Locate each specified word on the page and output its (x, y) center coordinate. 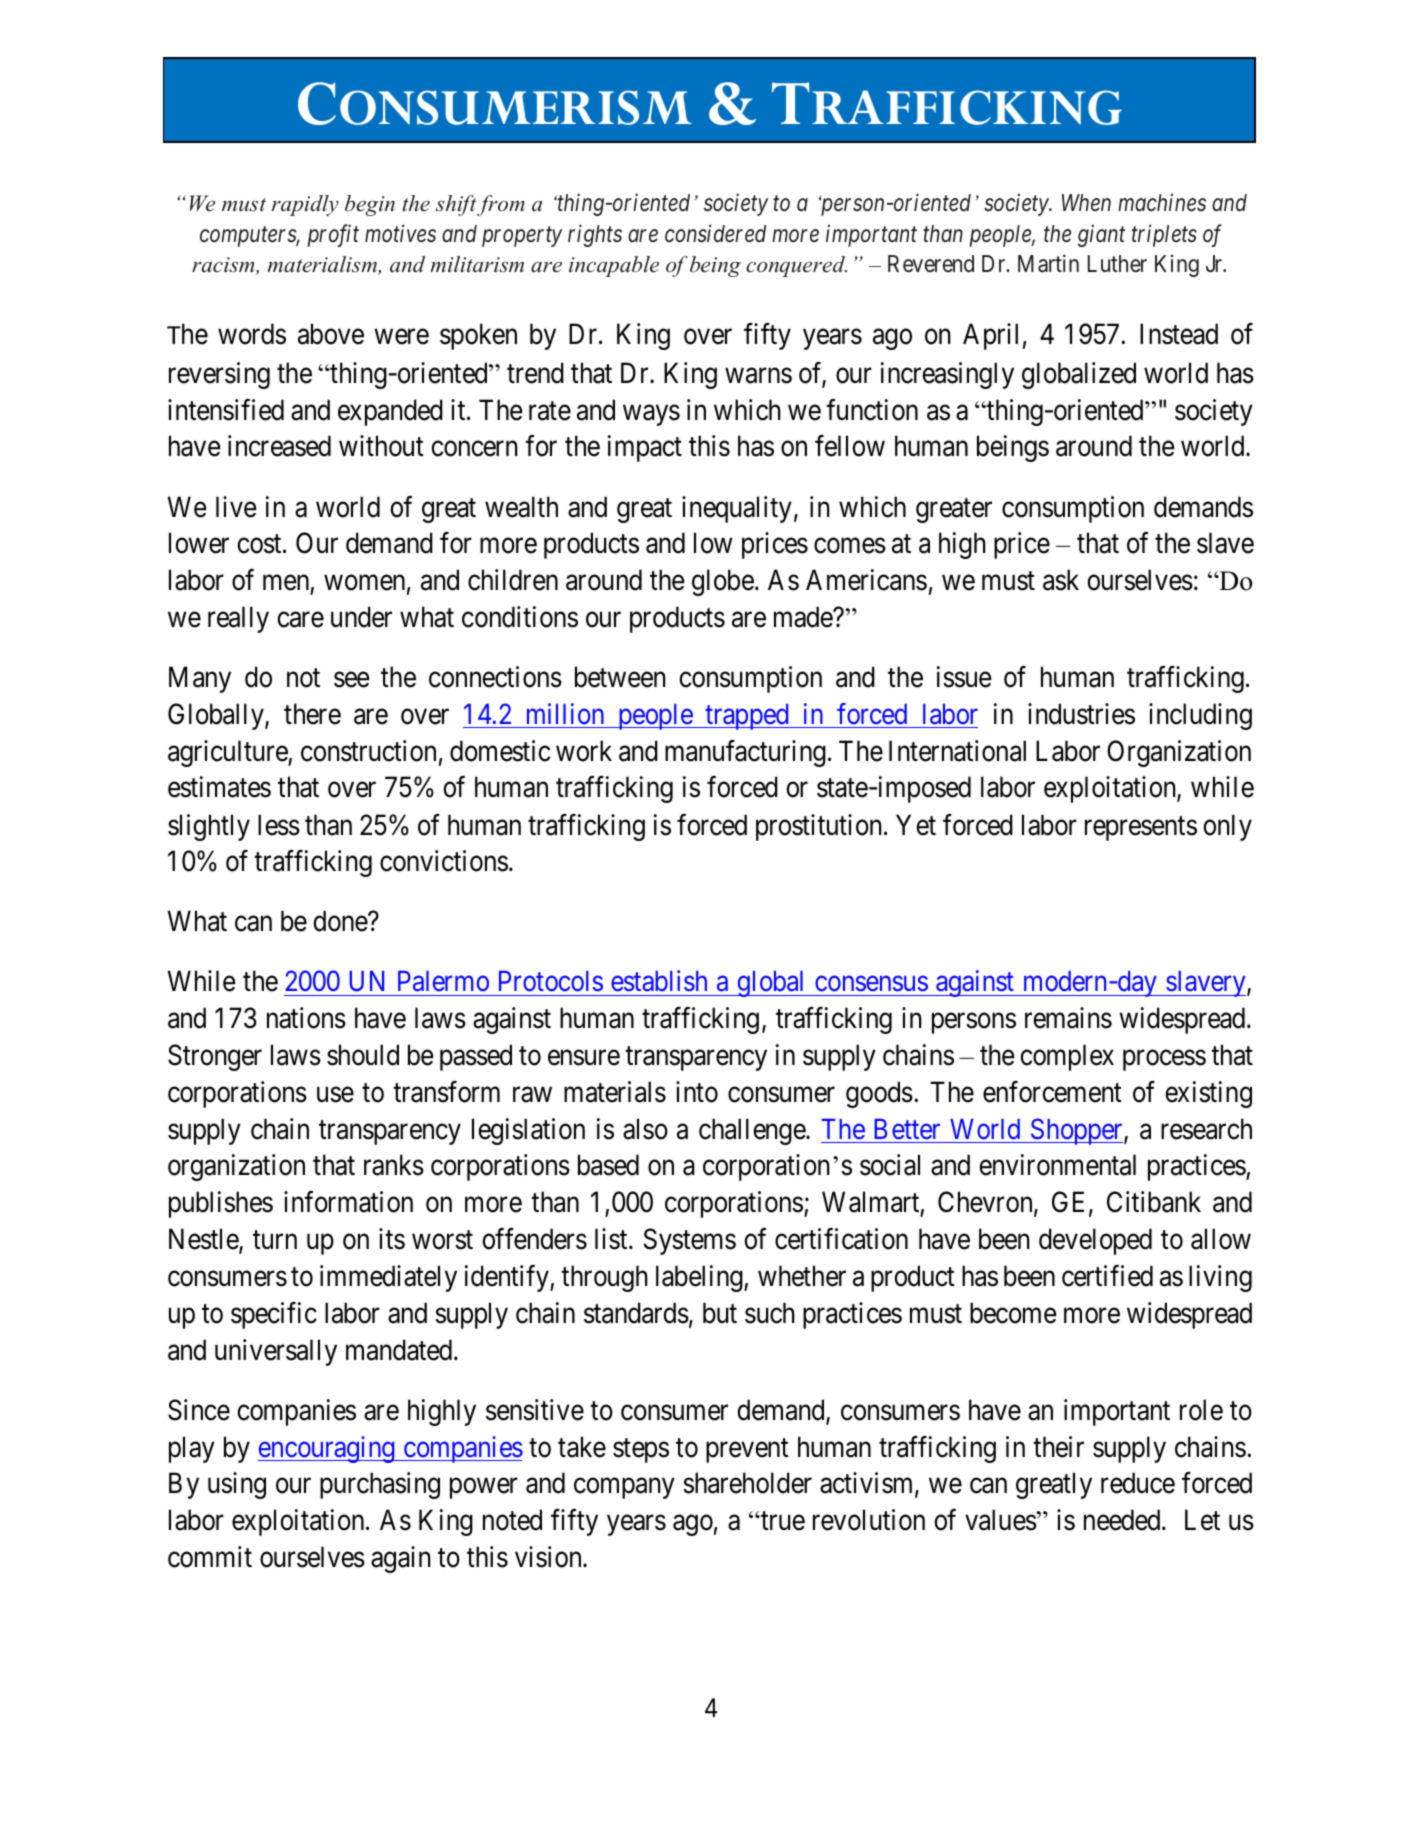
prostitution (820, 827)
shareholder (747, 1483)
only (1227, 827)
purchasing (380, 1485)
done (341, 921)
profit (333, 235)
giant (1101, 235)
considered (715, 233)
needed (1123, 1520)
